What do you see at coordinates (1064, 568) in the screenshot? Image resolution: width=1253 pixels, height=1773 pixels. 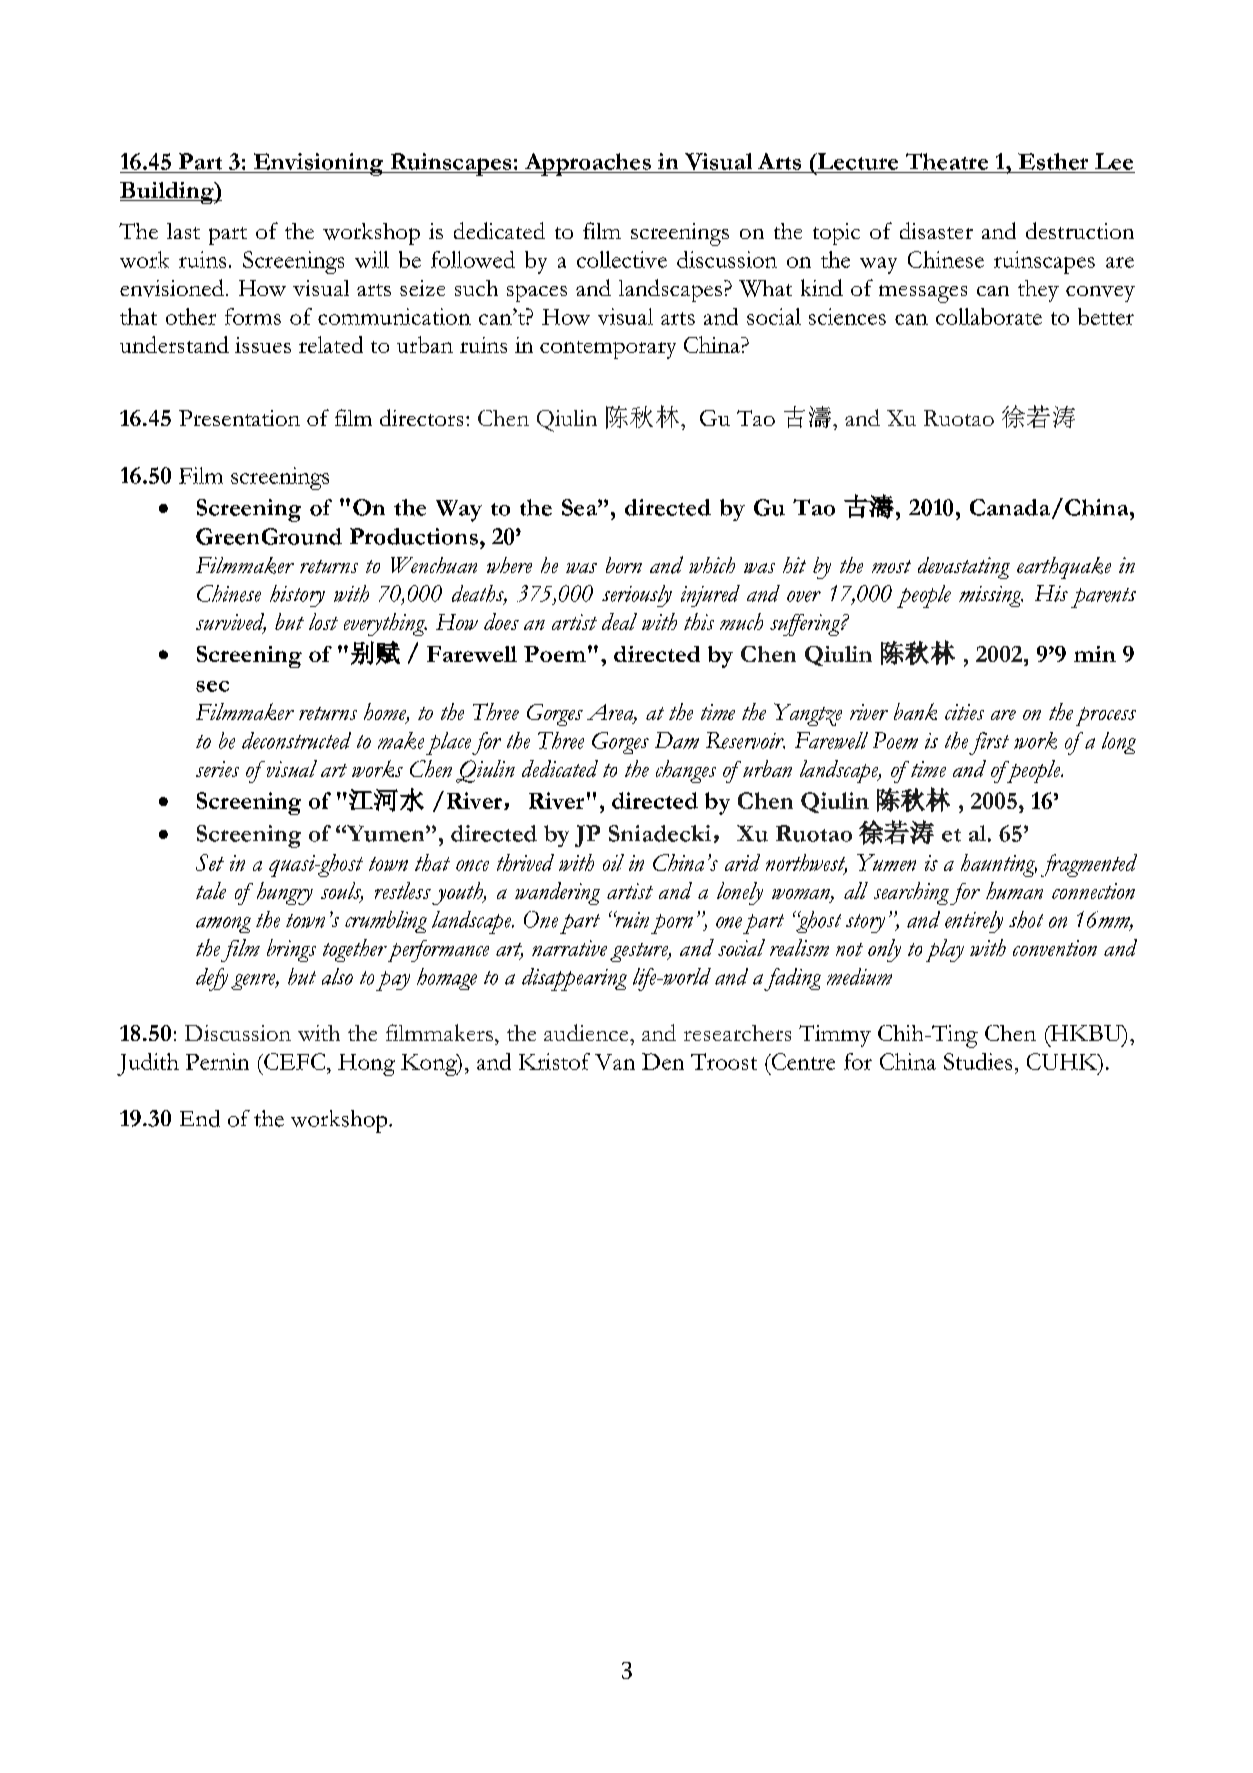 I see `earthquake` at bounding box center [1064, 568].
